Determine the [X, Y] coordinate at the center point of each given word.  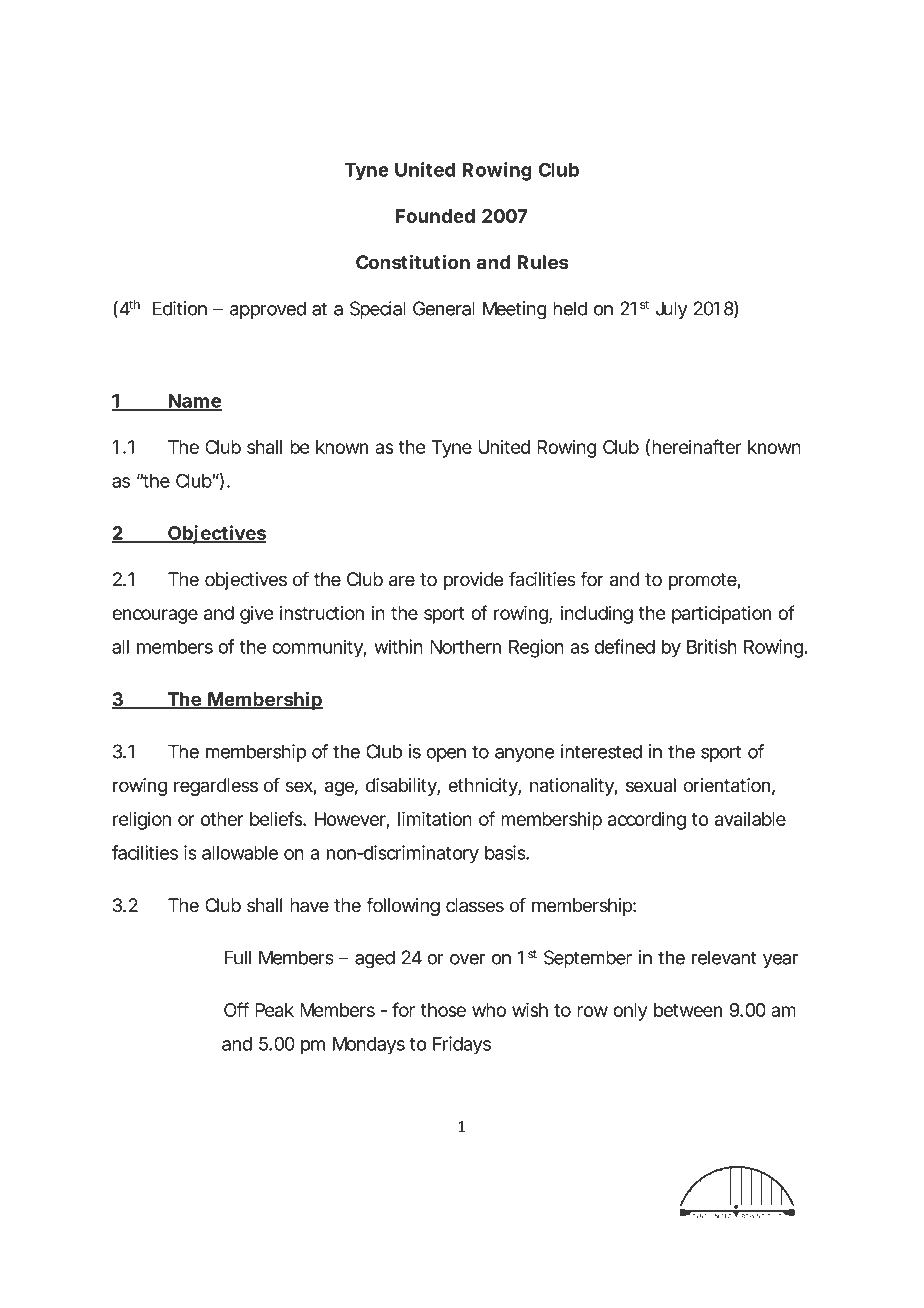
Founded [435, 216]
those [443, 1010]
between [688, 1010]
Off [236, 1009]
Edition [180, 308]
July [672, 310]
